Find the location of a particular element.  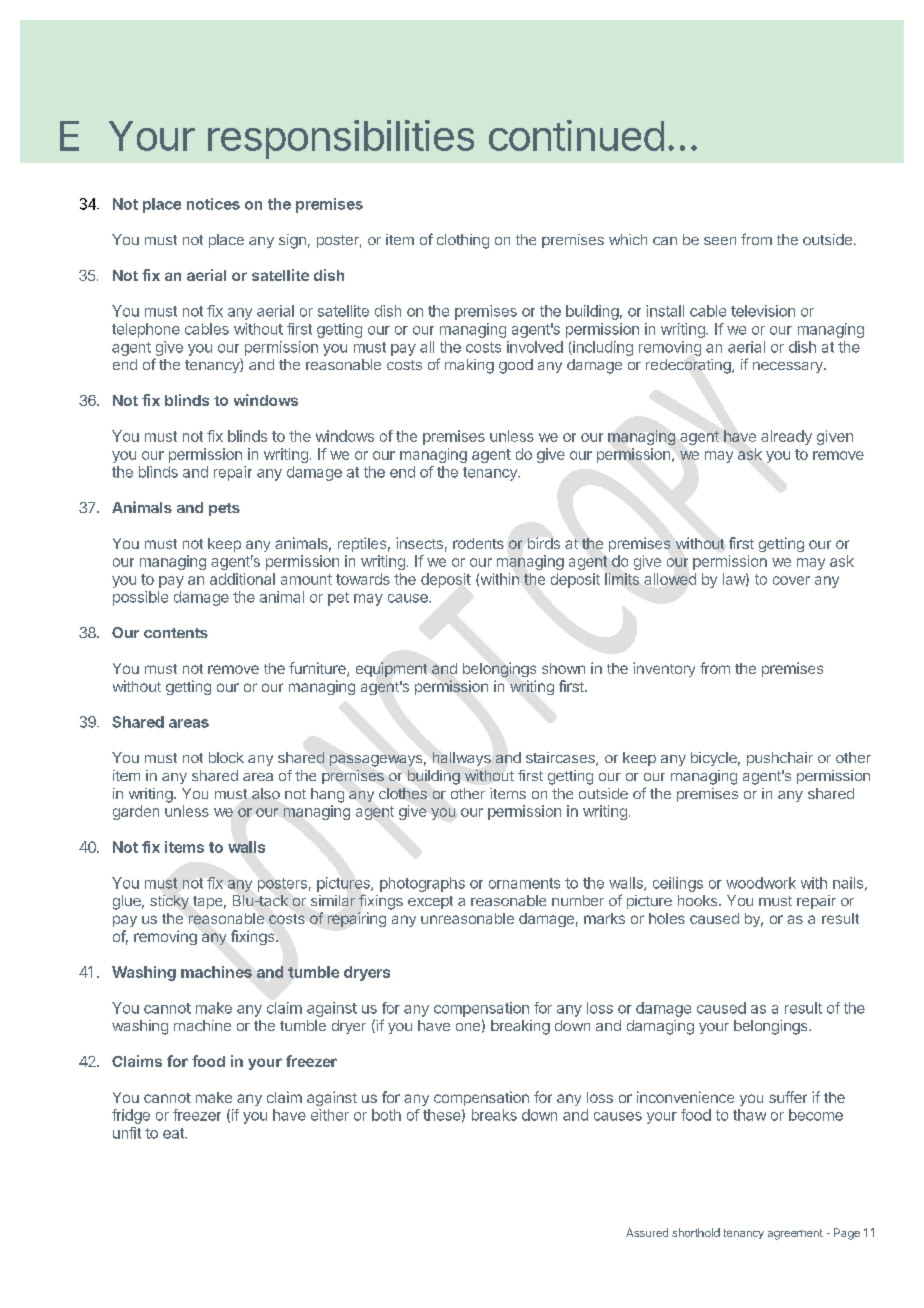

cover is located at coordinates (791, 580).
